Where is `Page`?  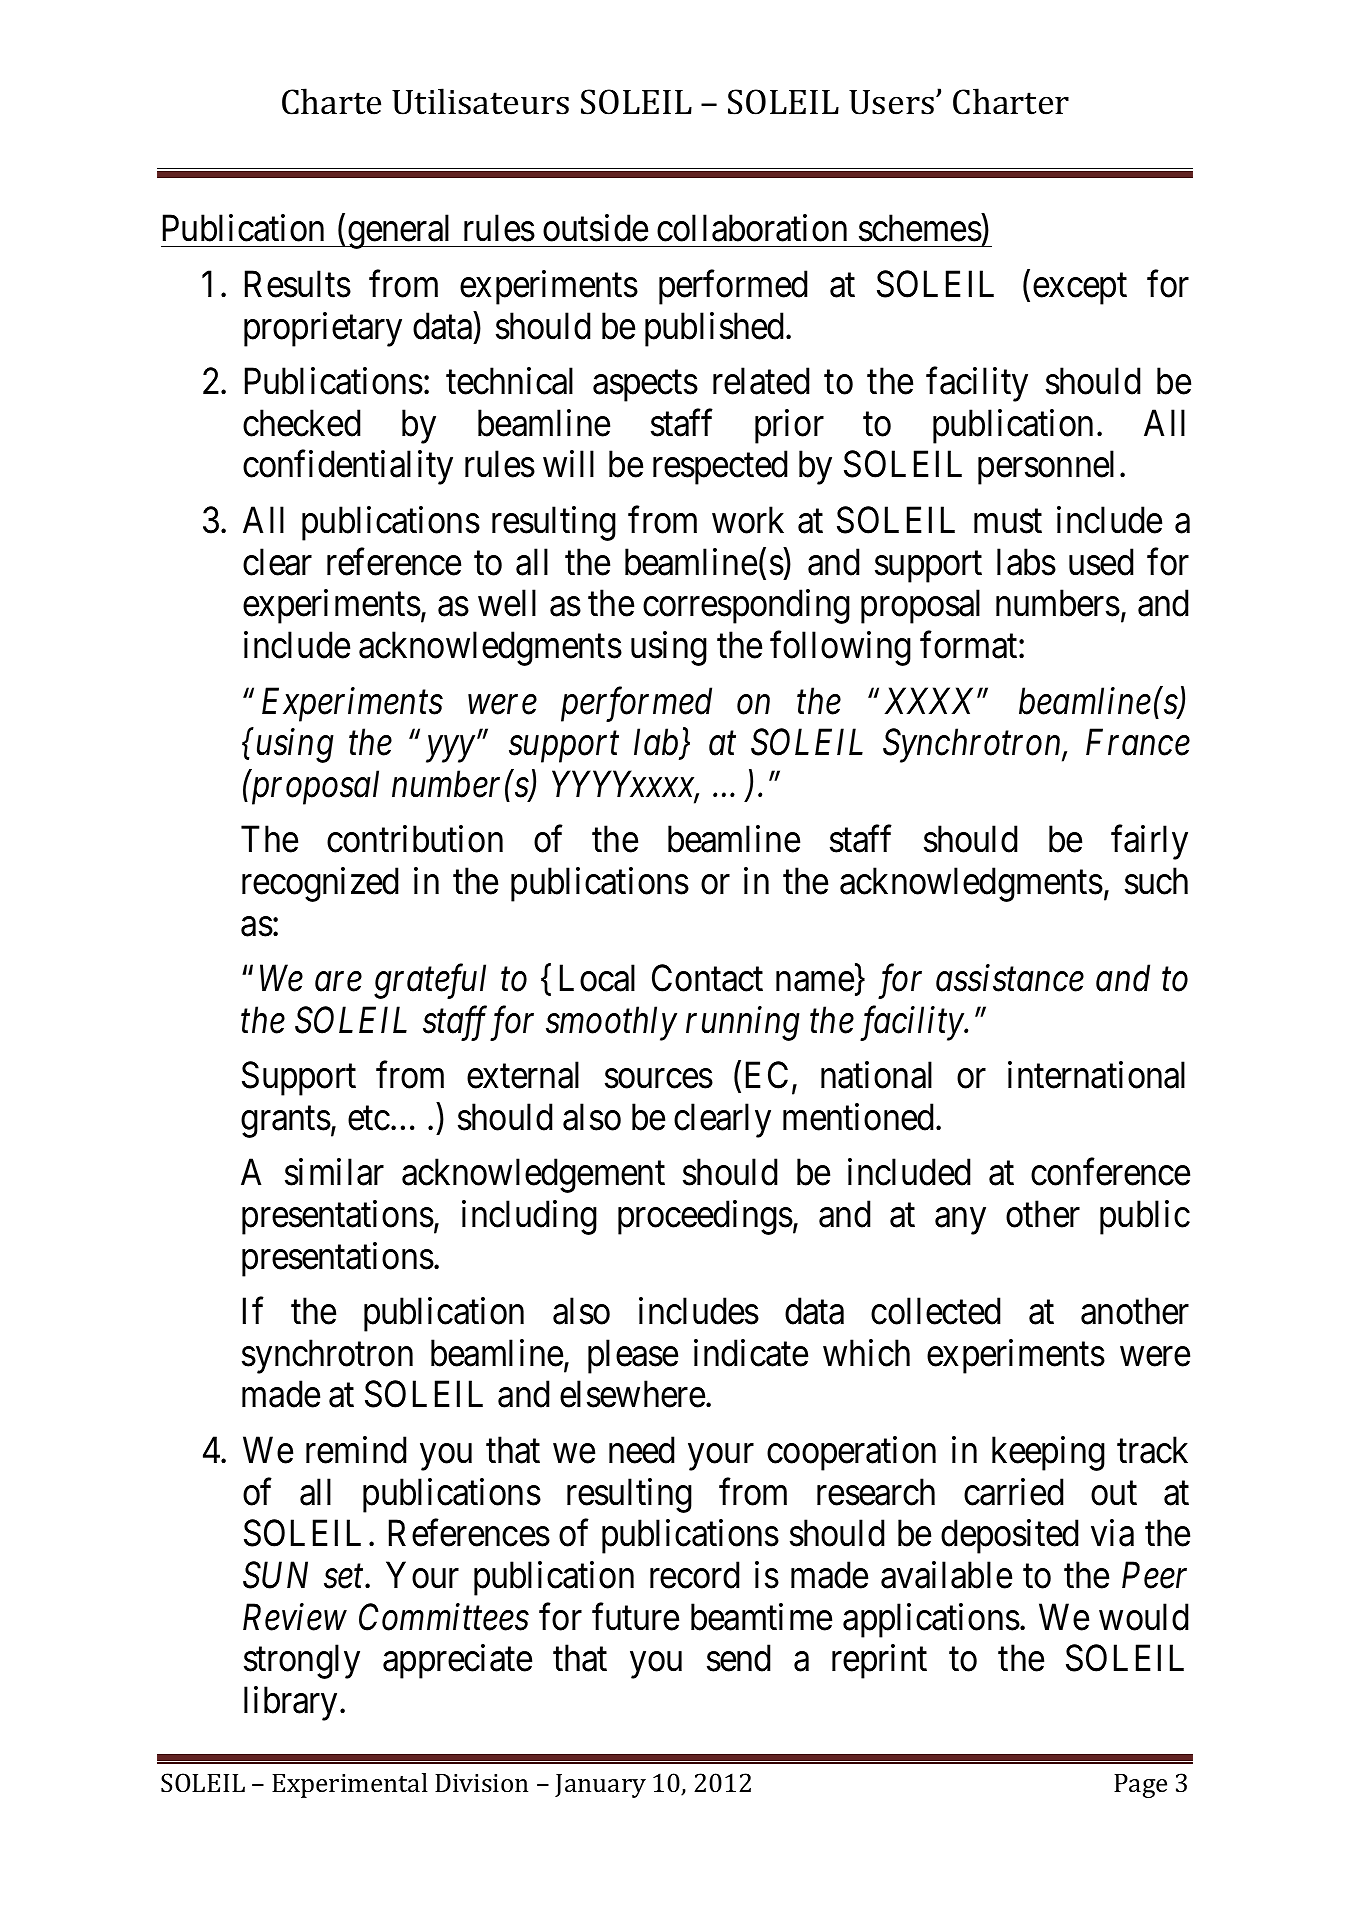 Page is located at coordinates (1140, 1786).
